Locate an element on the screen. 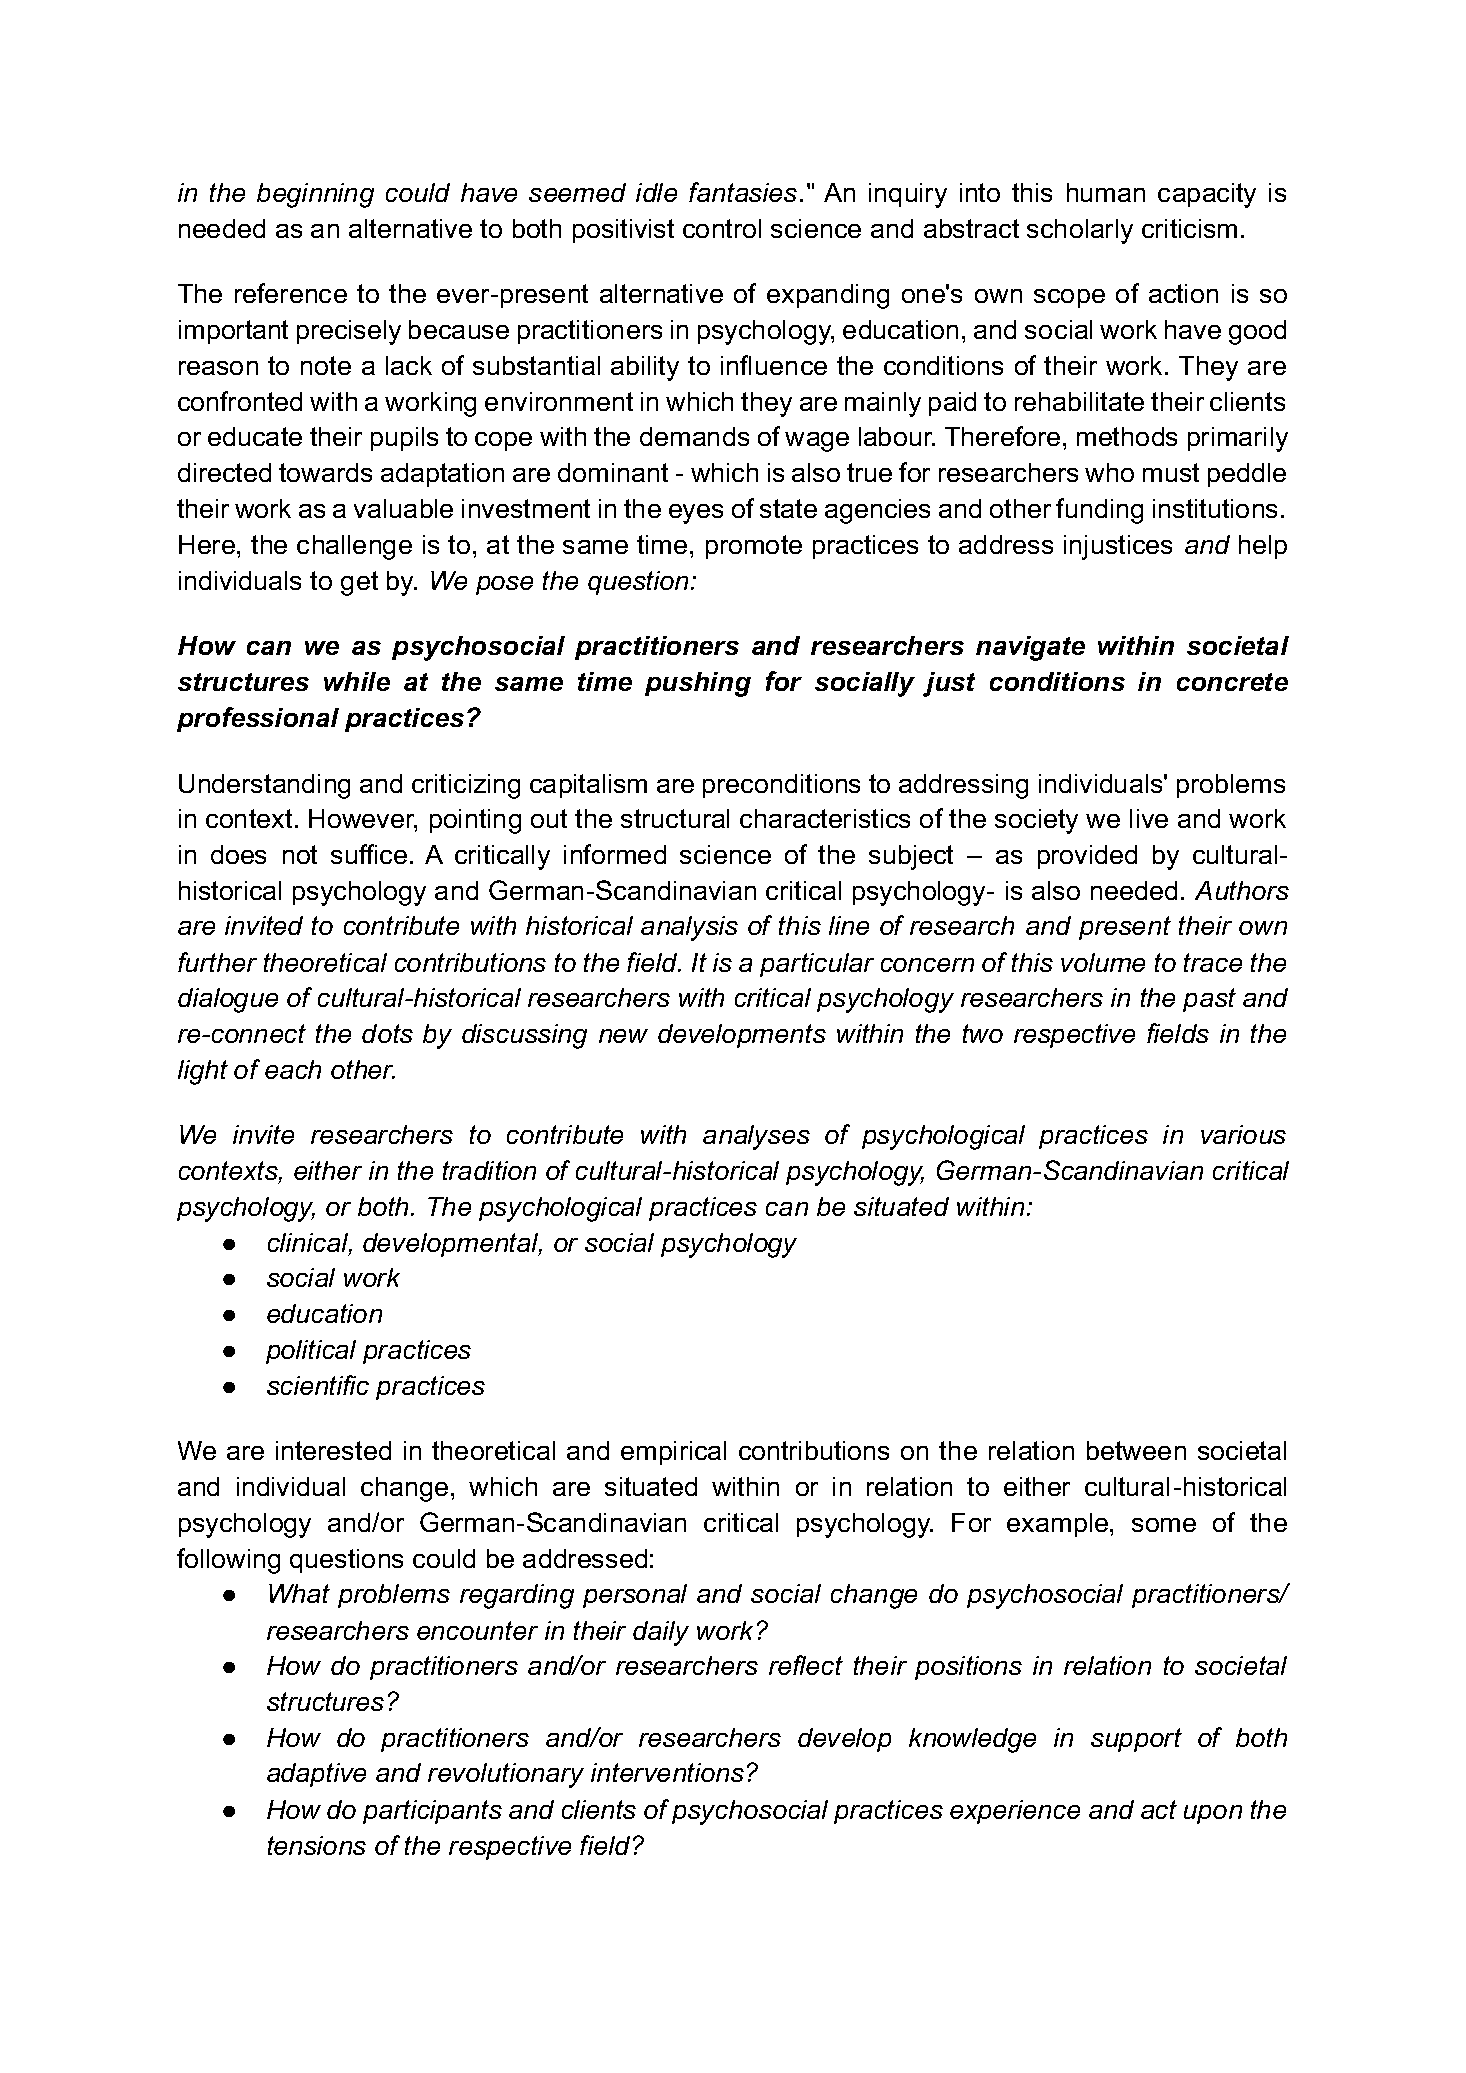  adaptive is located at coordinates (316, 1775).
